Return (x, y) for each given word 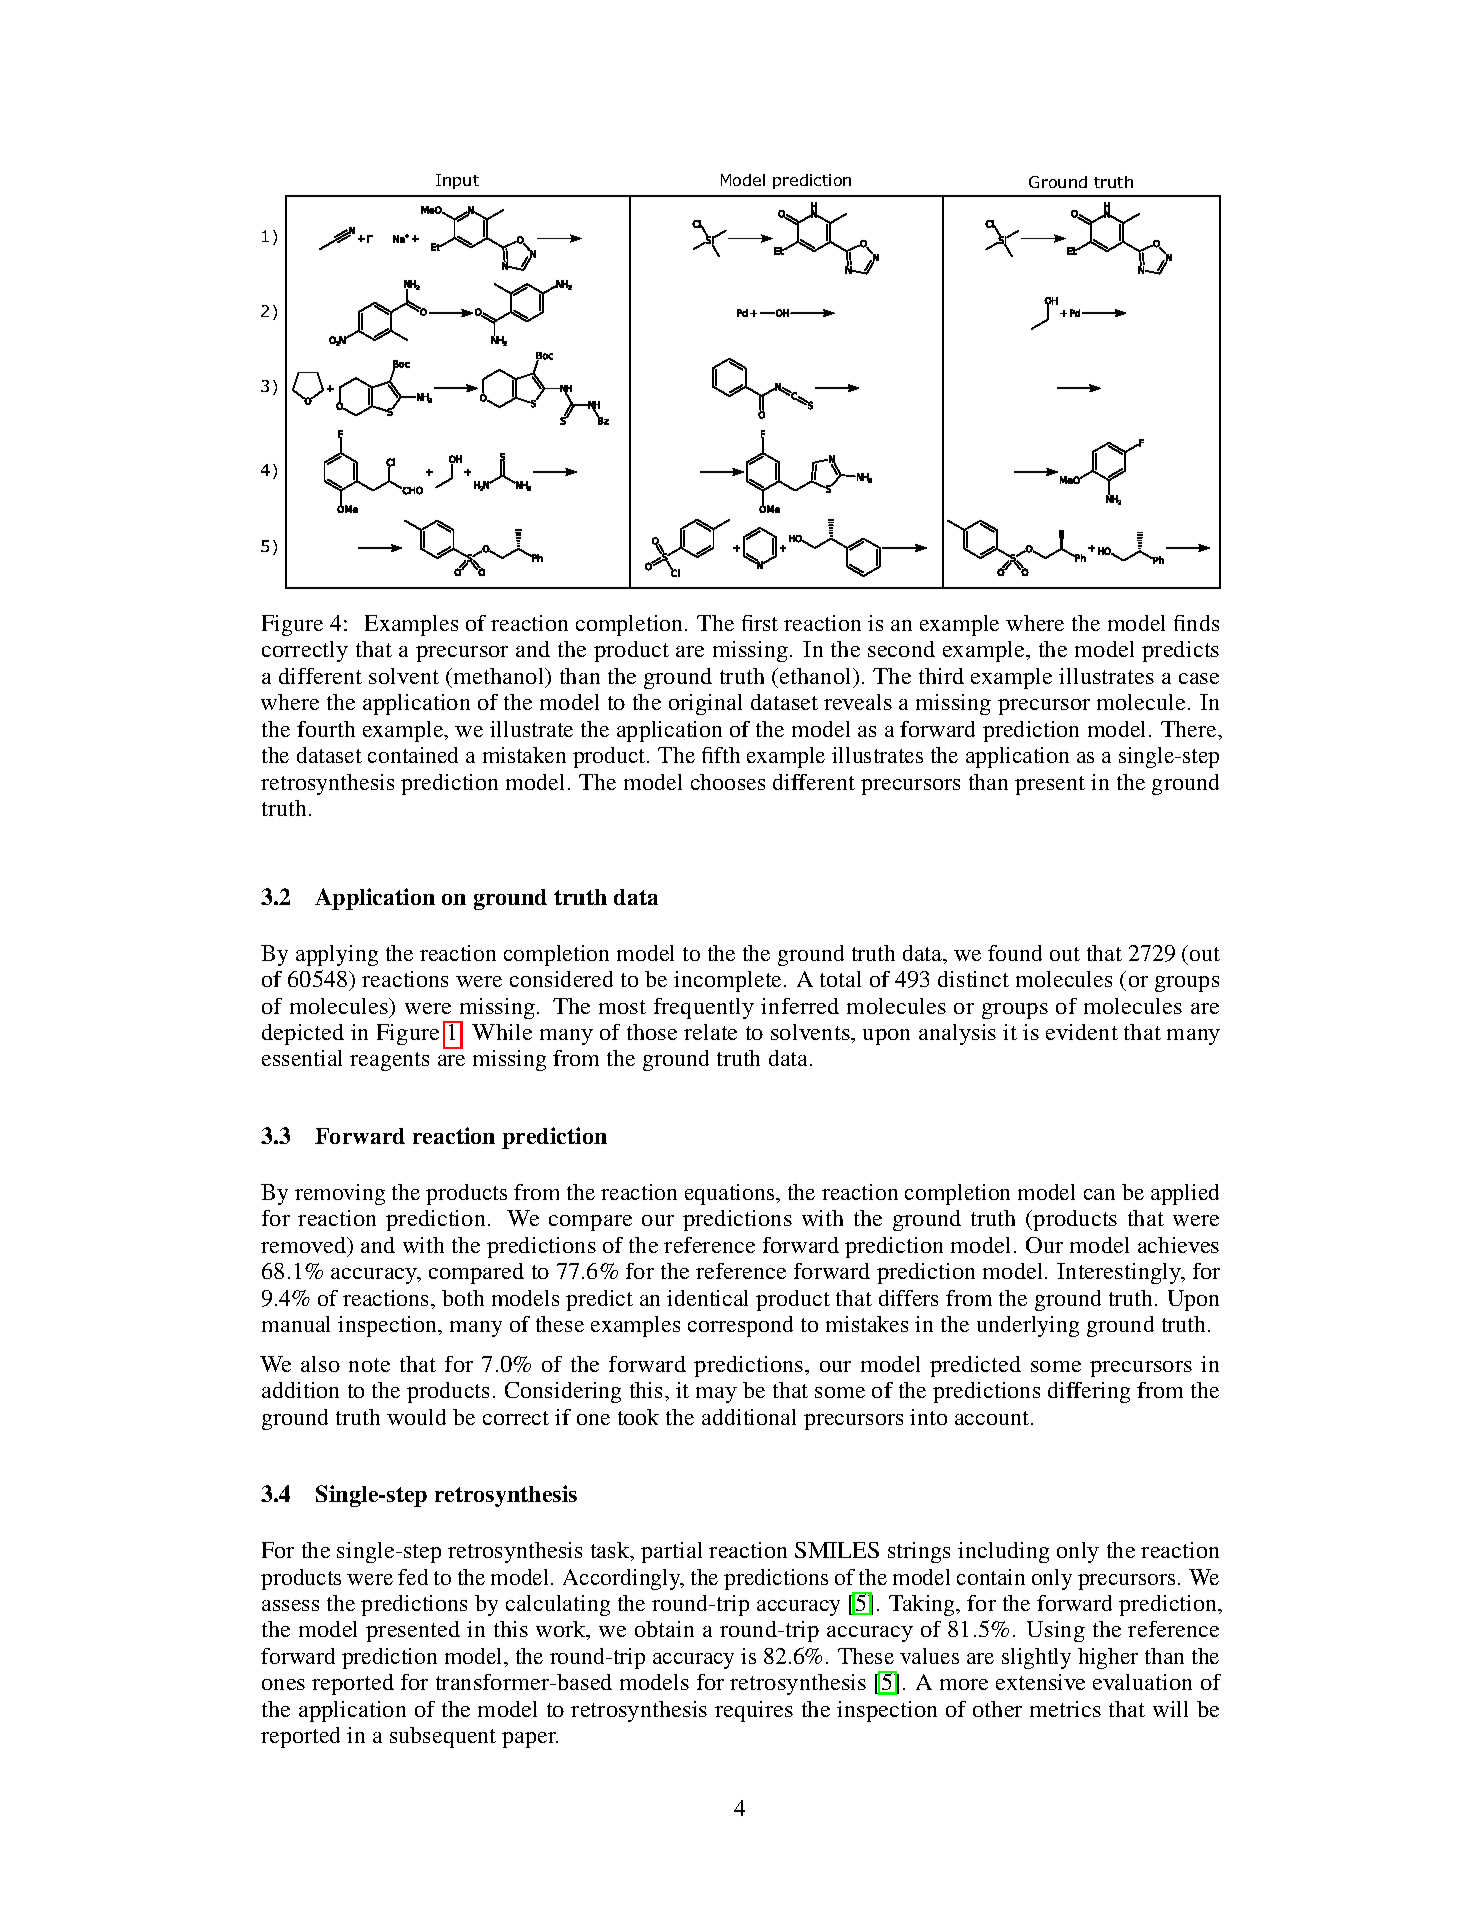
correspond (740, 1326)
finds (1196, 623)
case (1199, 678)
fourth (326, 729)
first (760, 623)
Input (457, 181)
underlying (1028, 1326)
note (369, 1365)
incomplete (729, 981)
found (1015, 953)
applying (337, 955)
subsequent (443, 1737)
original (705, 704)
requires (754, 1711)
